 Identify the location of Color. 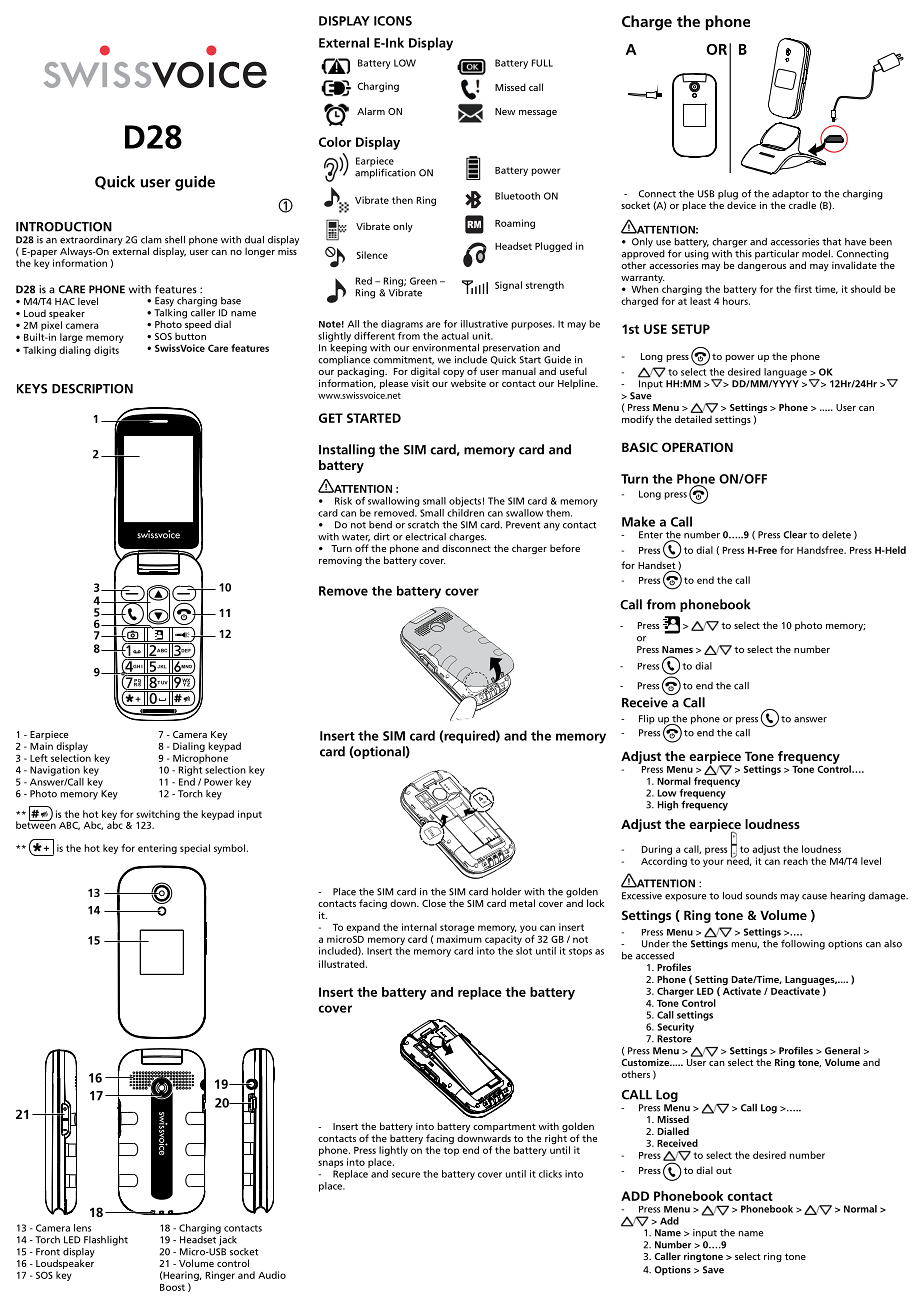
(335, 142).
